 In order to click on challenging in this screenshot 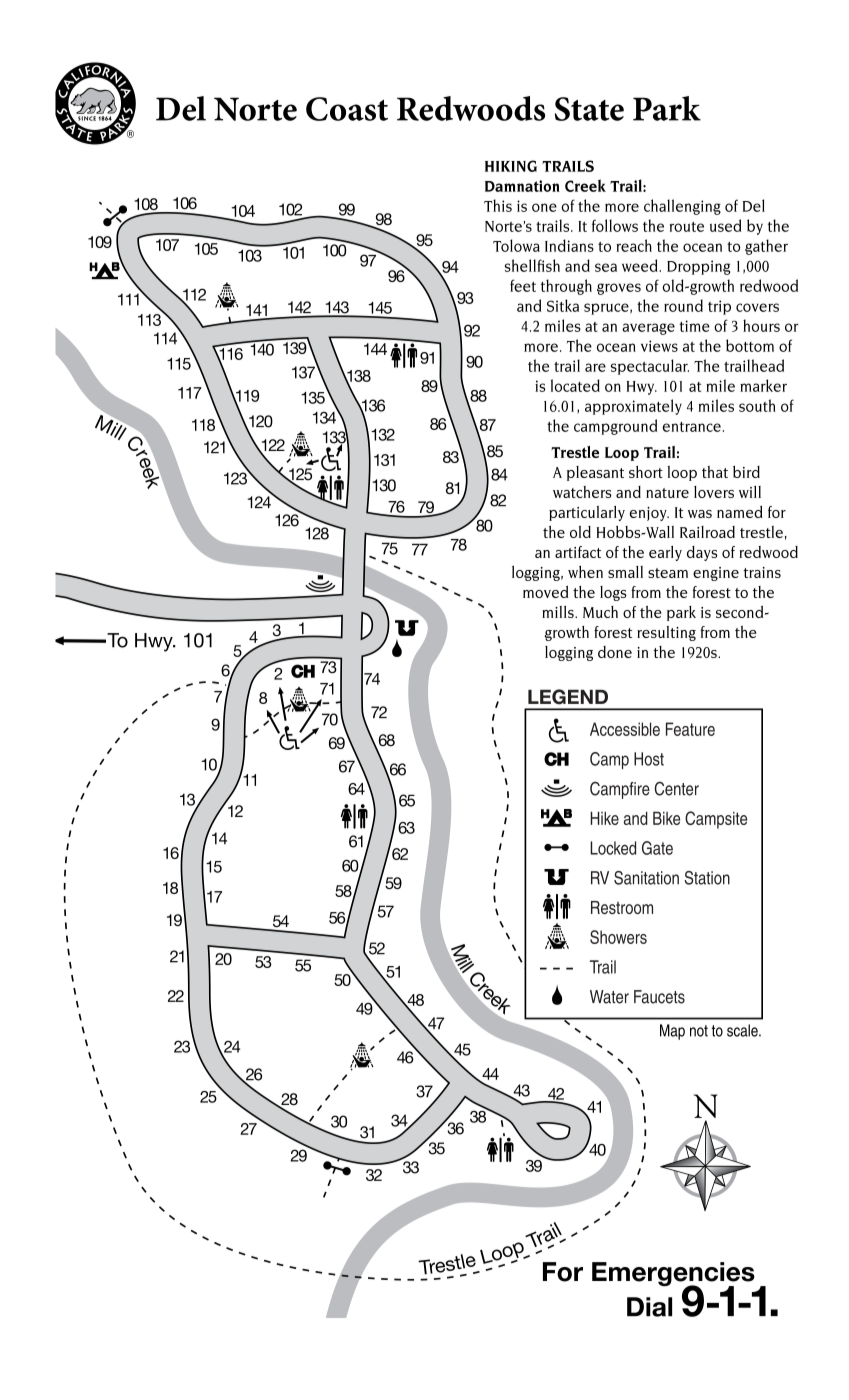, I will do `click(682, 207)`.
